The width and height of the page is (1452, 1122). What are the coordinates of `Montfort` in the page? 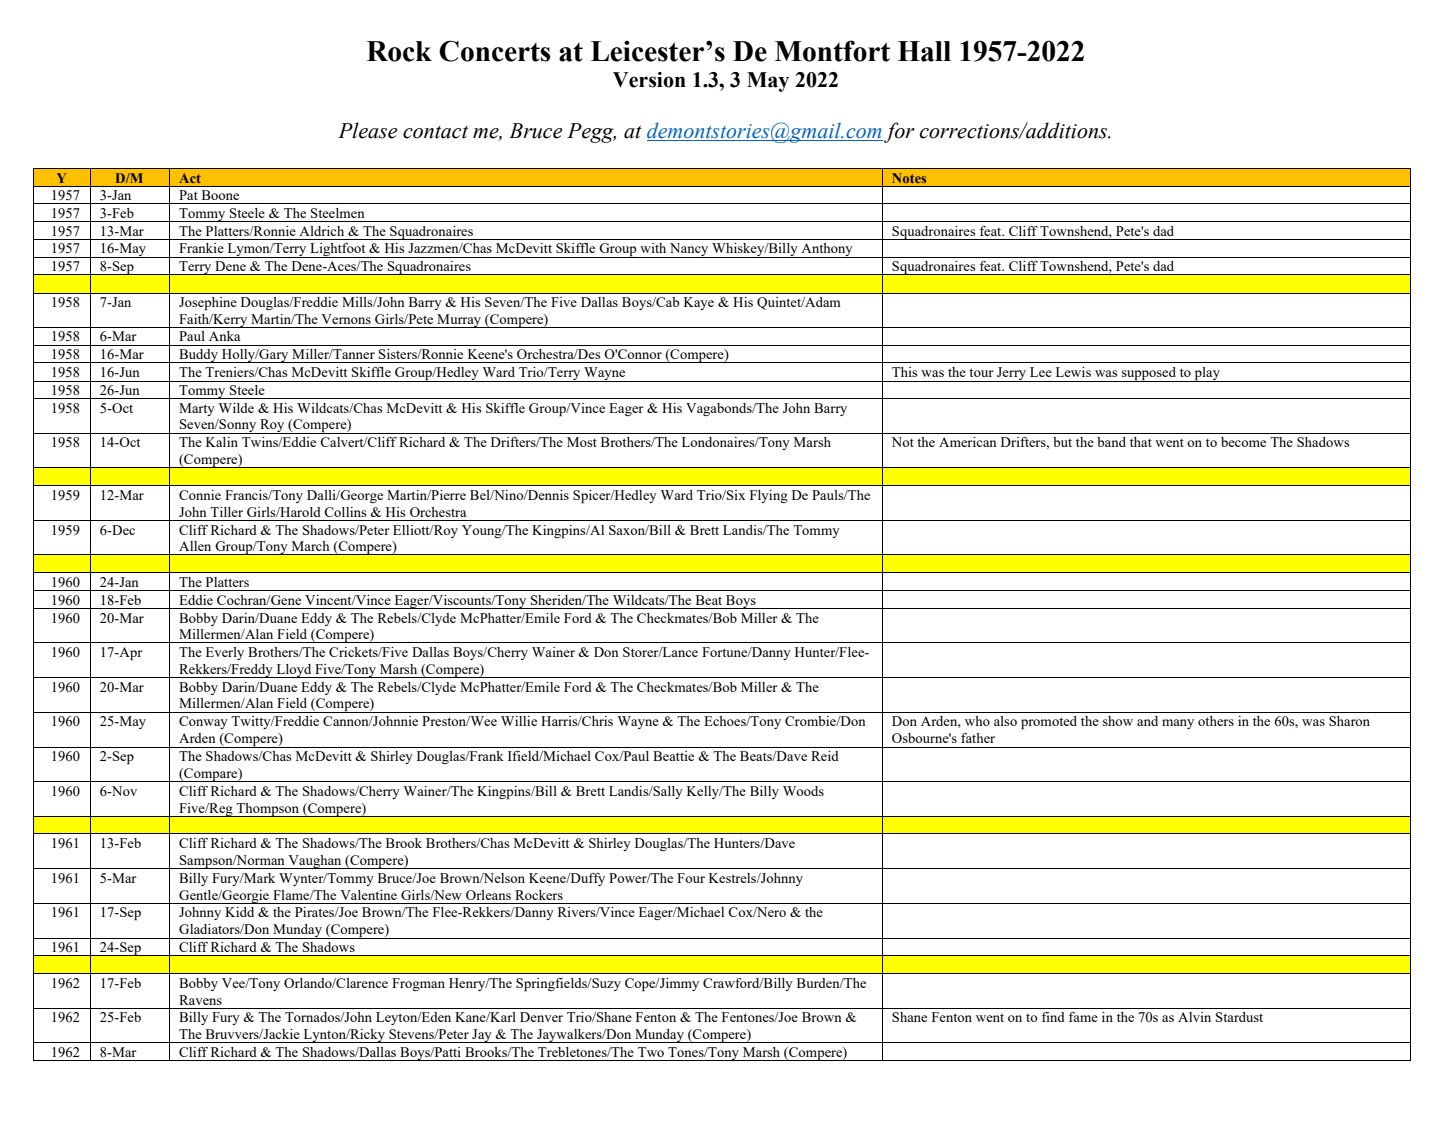 It's located at (832, 51).
